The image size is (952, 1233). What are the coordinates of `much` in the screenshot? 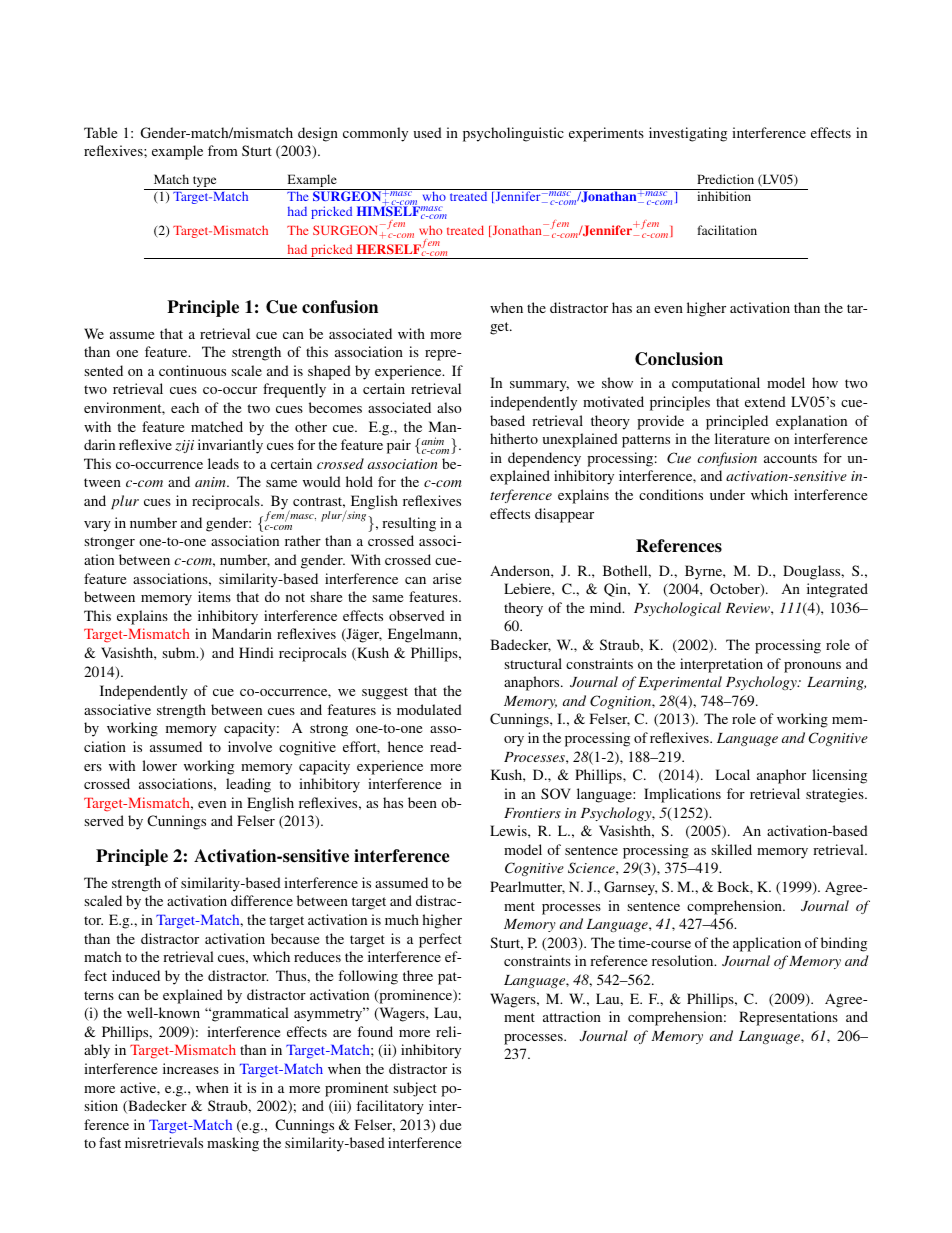 It's located at (402, 919).
